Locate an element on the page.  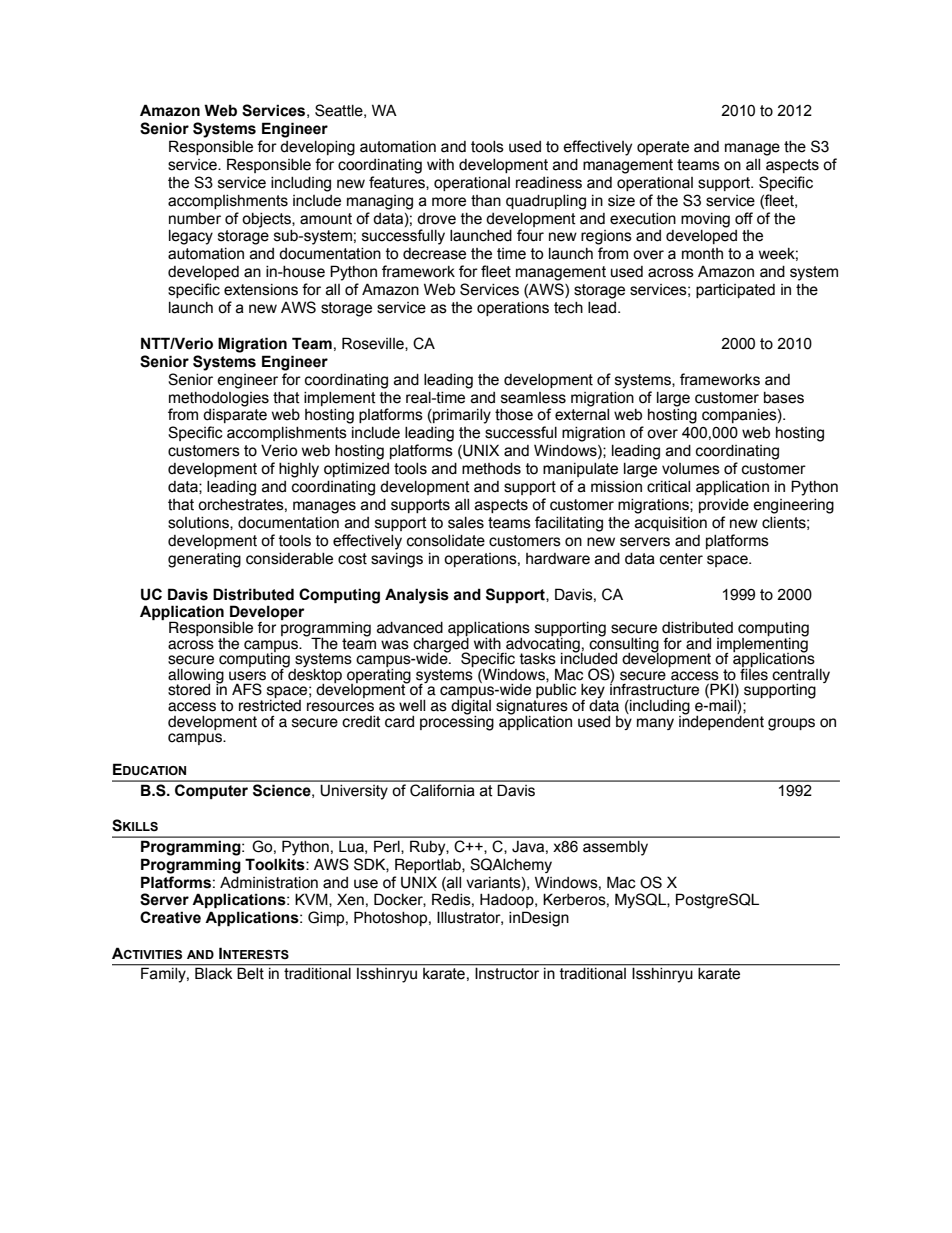
primarily is located at coordinates (461, 416).
